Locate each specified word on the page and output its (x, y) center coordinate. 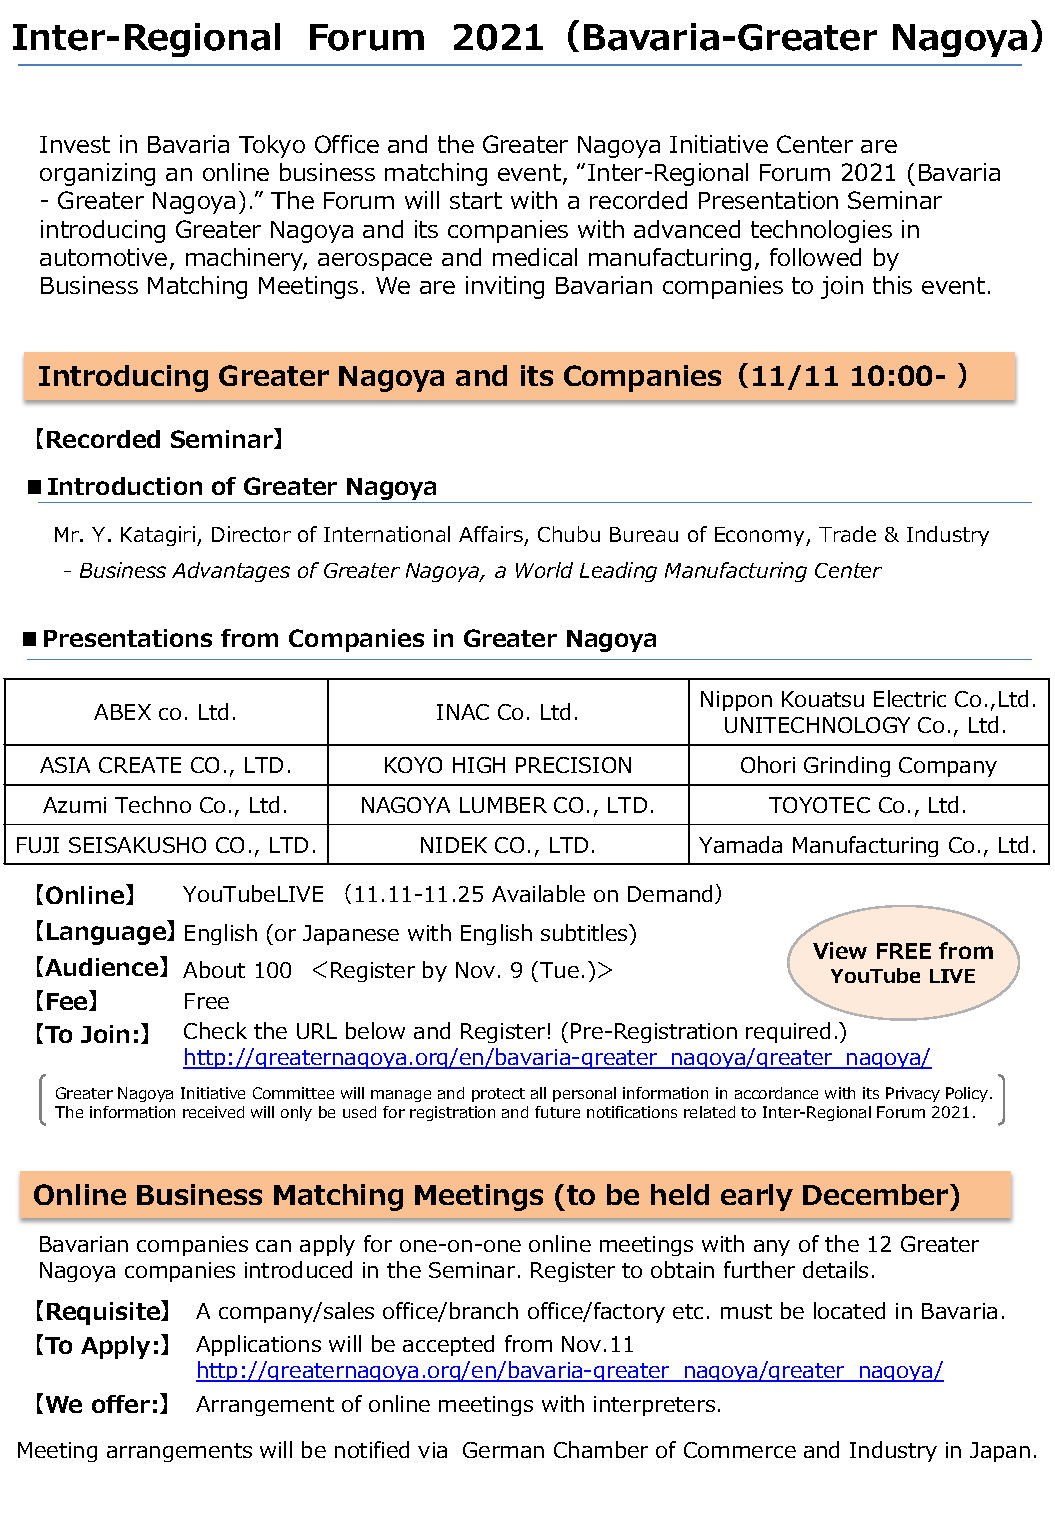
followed (815, 257)
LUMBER (503, 805)
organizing (97, 174)
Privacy (913, 1094)
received (213, 1112)
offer (121, 1404)
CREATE (140, 765)
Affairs (492, 536)
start (476, 200)
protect (498, 1095)
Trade (847, 534)
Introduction (125, 486)
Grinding (847, 766)
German (503, 1450)
